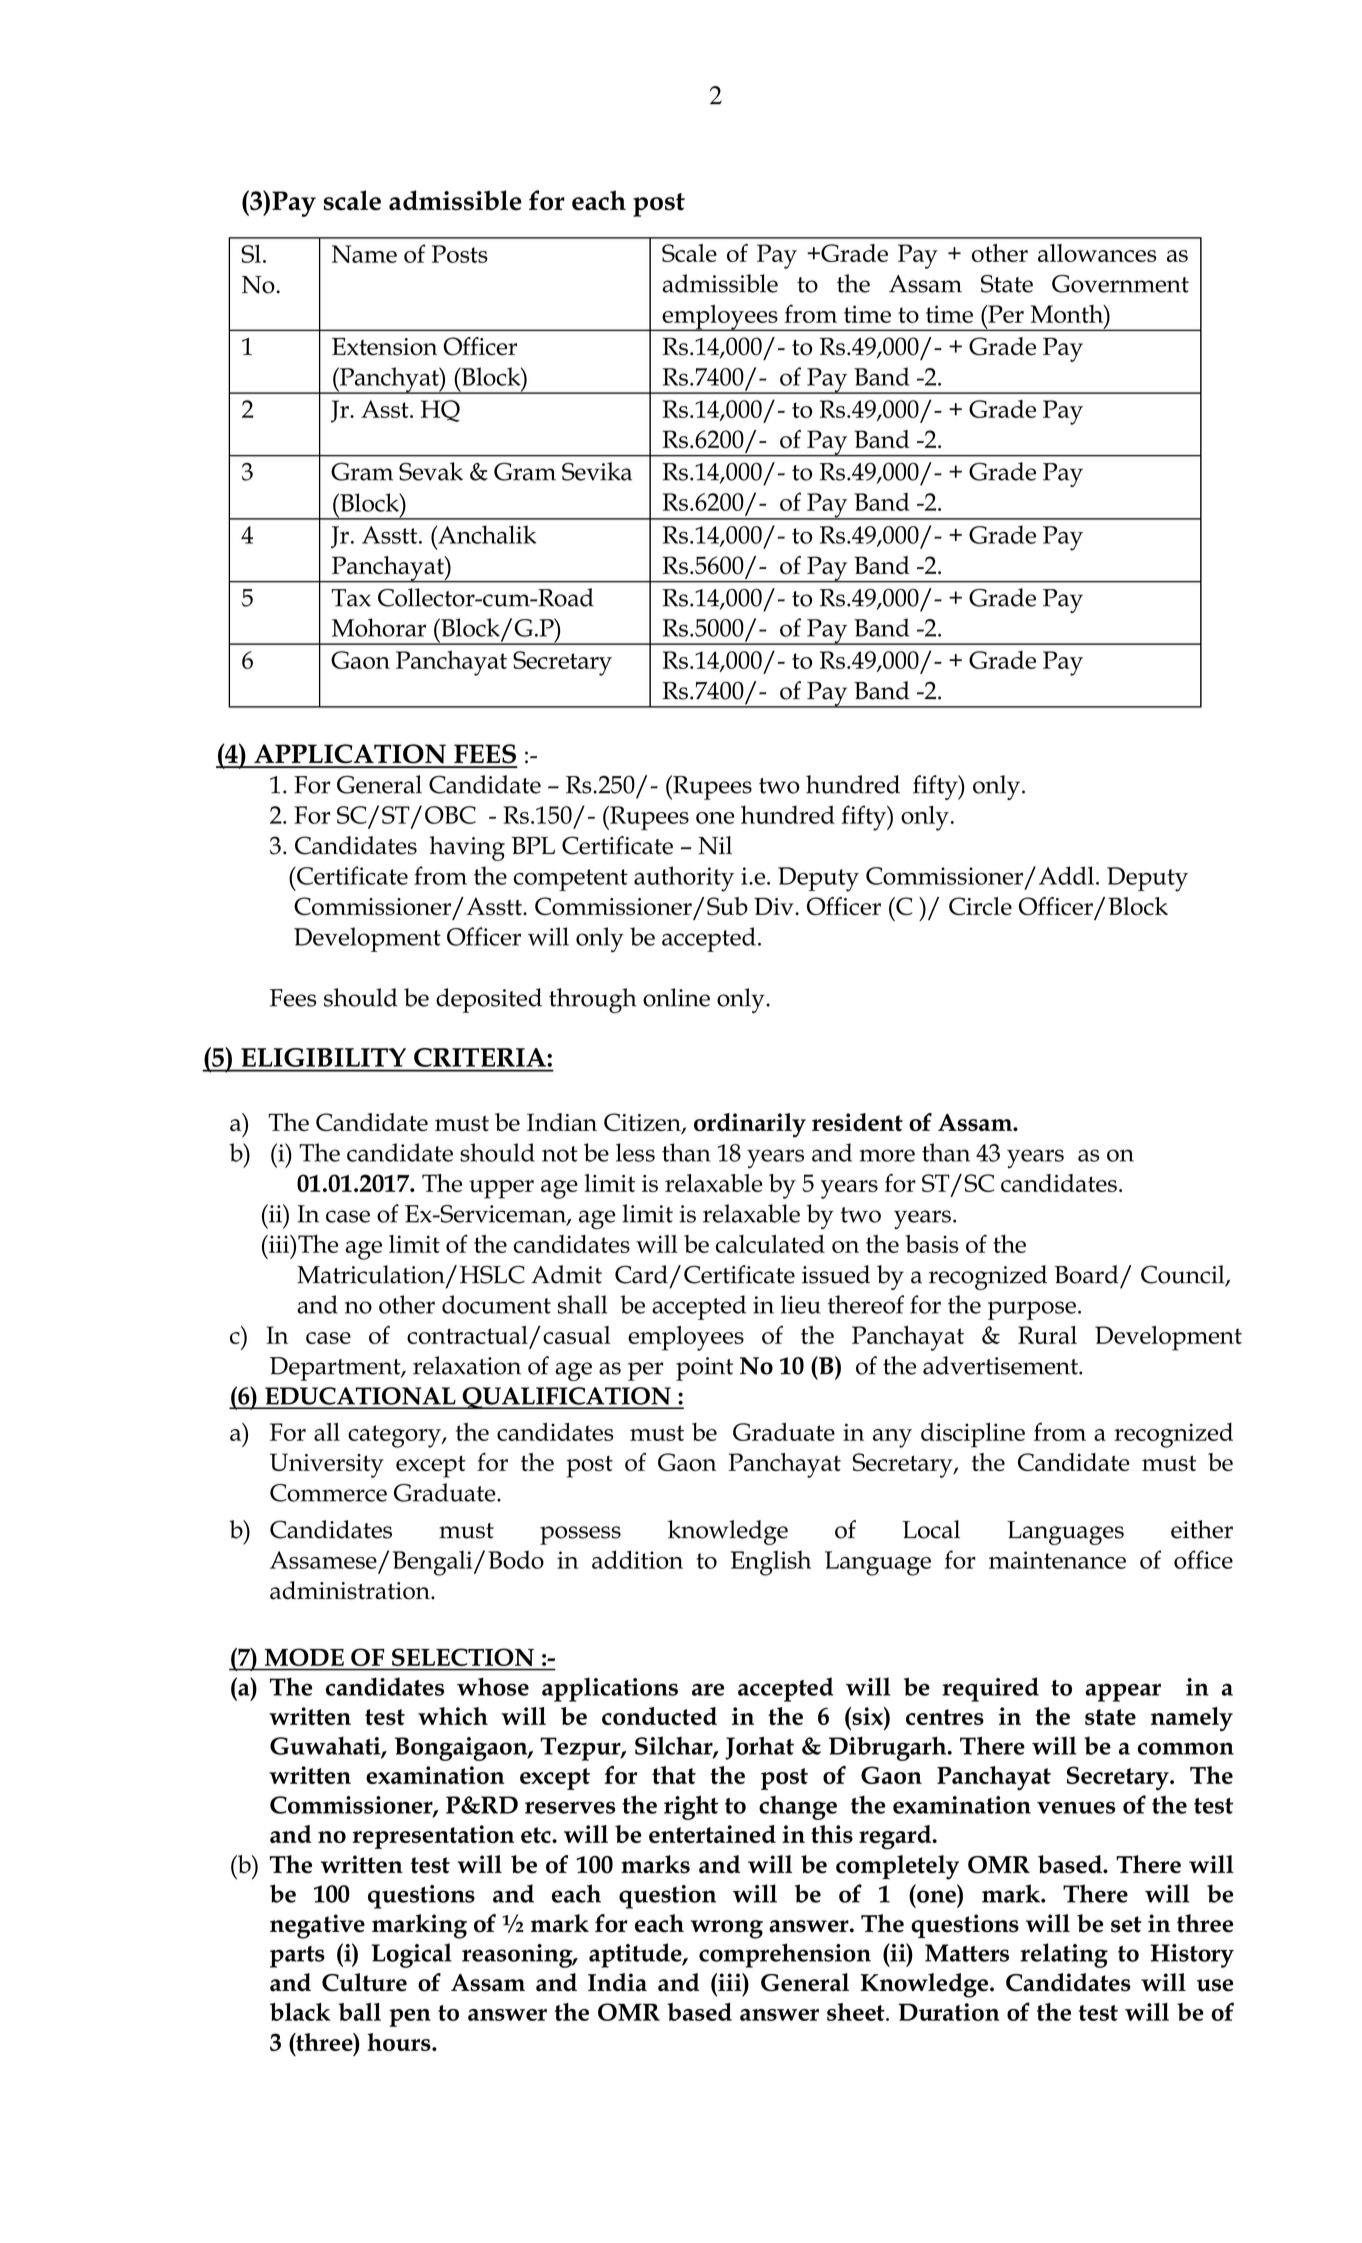 This screenshot has height=2243, width=1362. I want to click on relating, so click(1064, 1955).
